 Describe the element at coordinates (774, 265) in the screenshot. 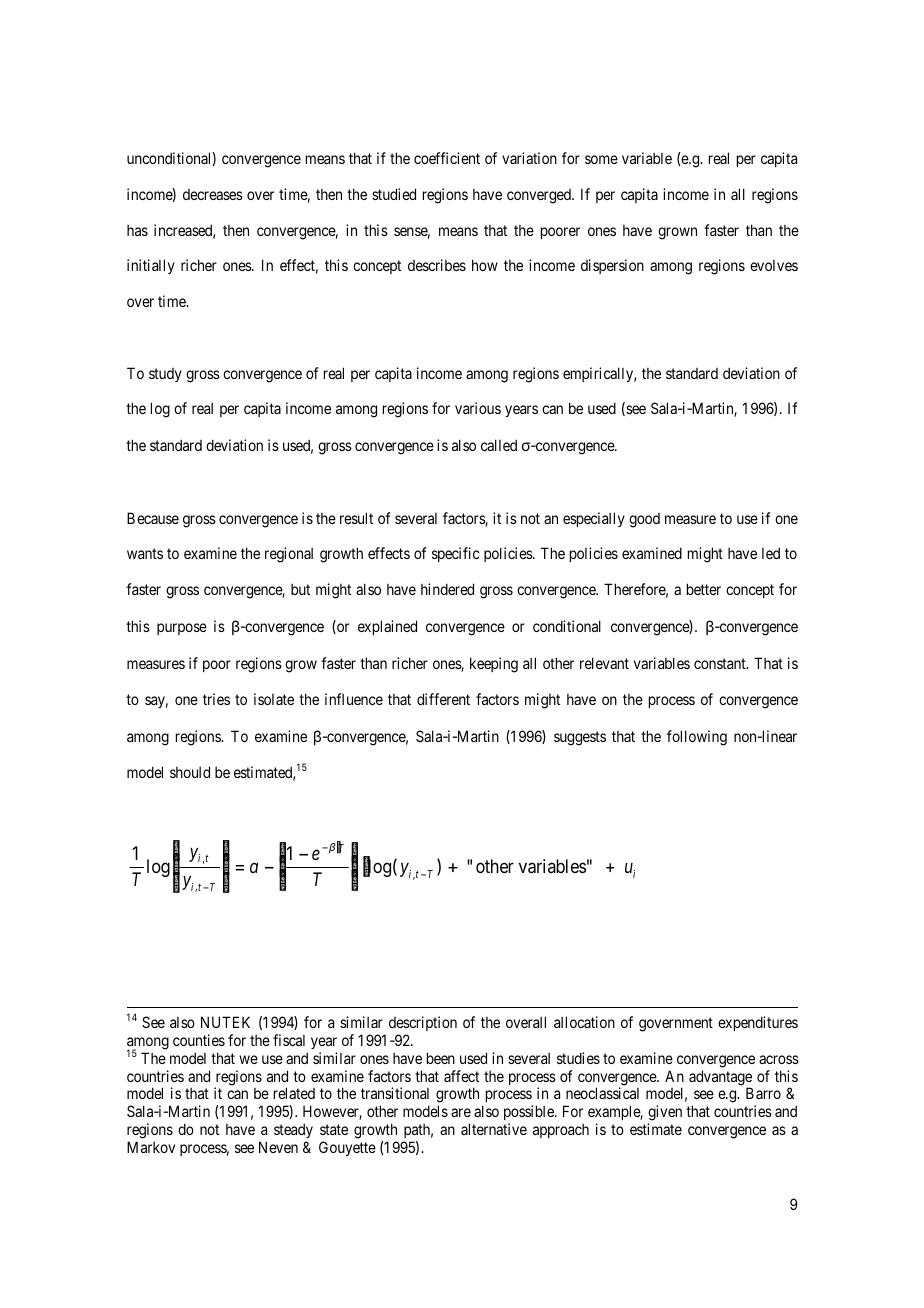

I see `evolves` at that location.
